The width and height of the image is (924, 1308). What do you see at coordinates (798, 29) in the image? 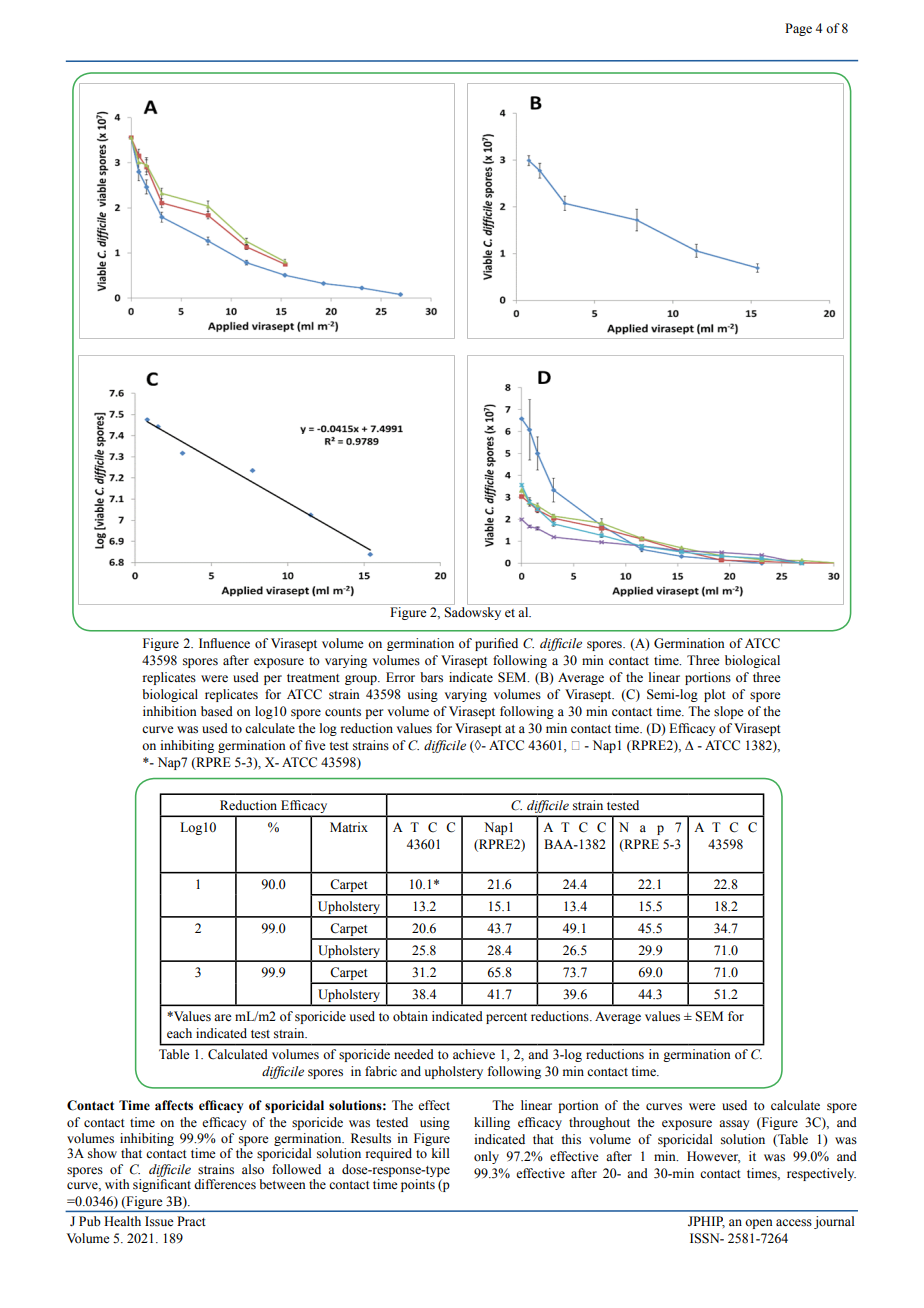
I see `Page` at bounding box center [798, 29].
